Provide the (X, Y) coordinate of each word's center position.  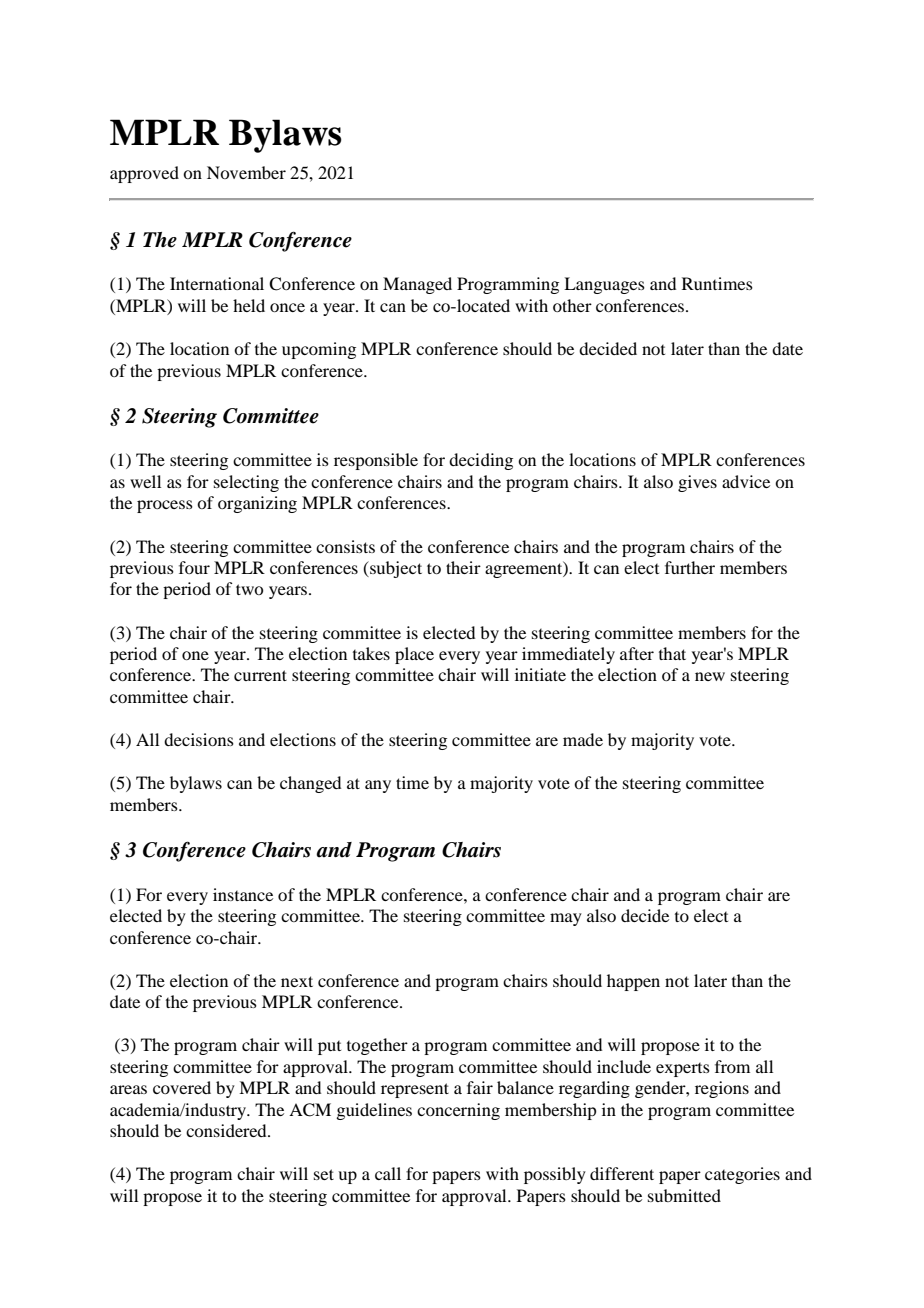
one (195, 655)
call (388, 1173)
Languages (604, 285)
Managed (417, 285)
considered (227, 1130)
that (672, 653)
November (246, 172)
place (414, 655)
